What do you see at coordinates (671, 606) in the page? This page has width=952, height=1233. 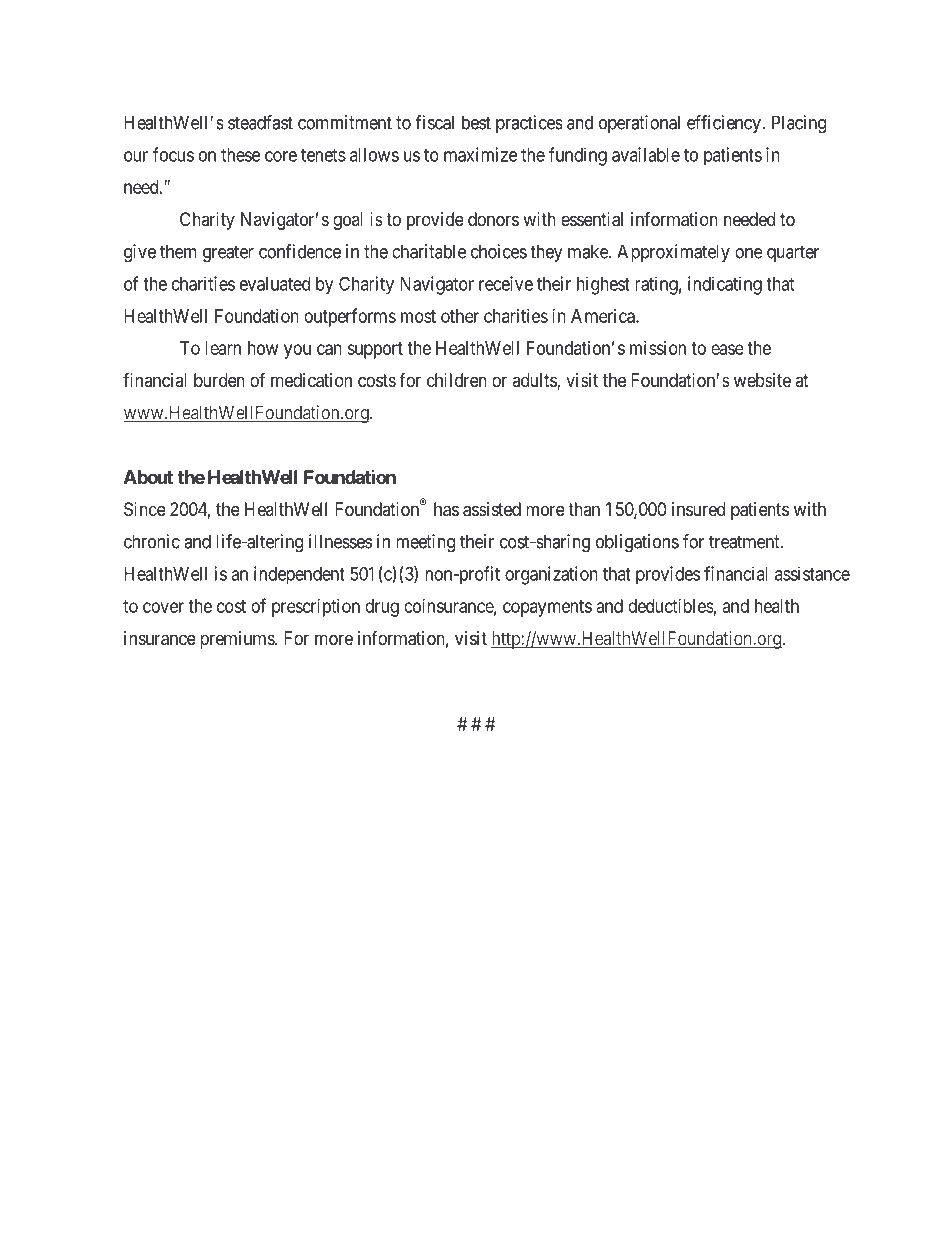 I see `deductibles` at bounding box center [671, 606].
